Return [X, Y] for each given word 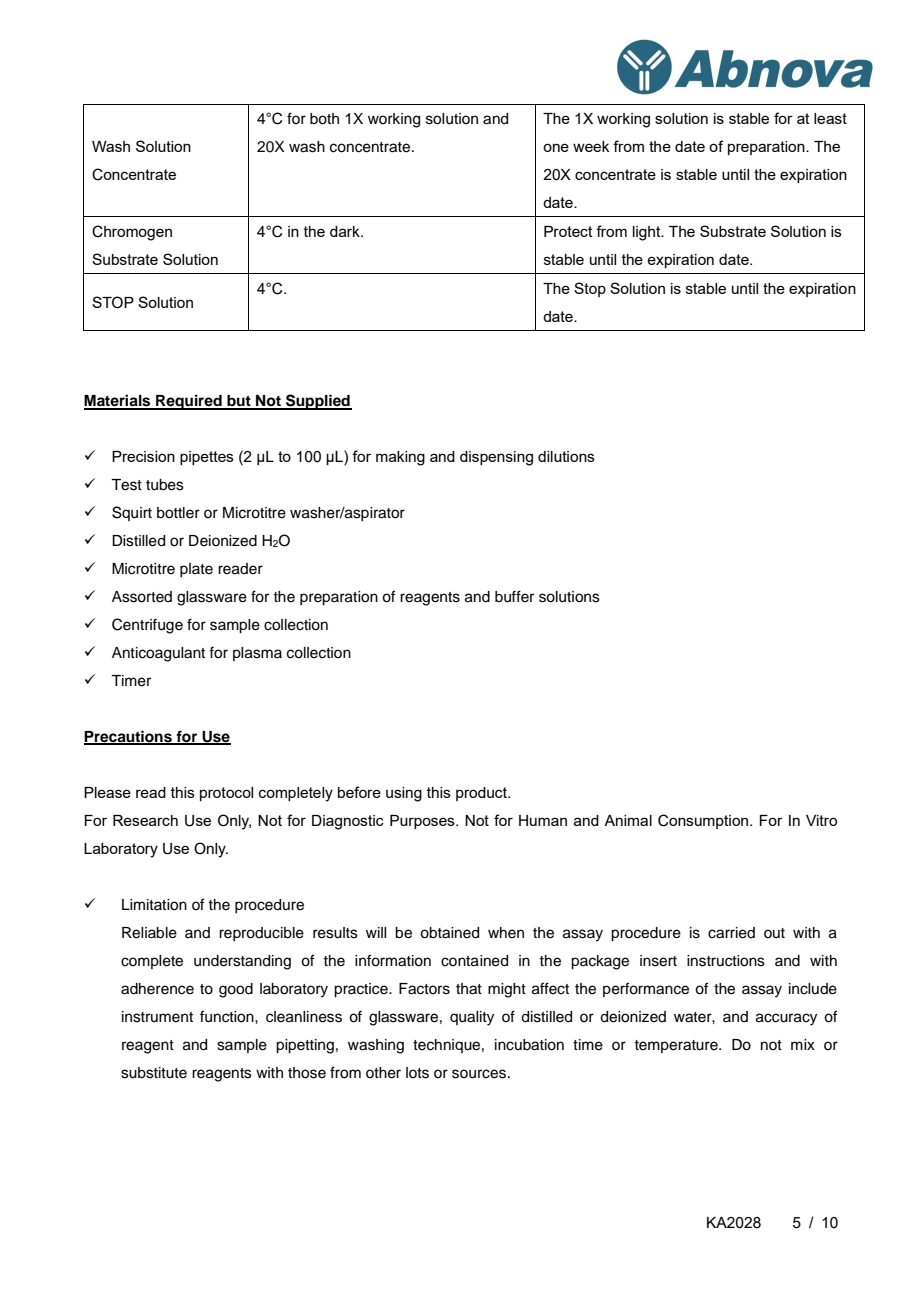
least [830, 118]
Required [189, 402]
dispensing [496, 458]
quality [472, 1018]
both [324, 119]
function [228, 1016]
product [482, 794]
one [556, 147]
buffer [514, 596]
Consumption [704, 821]
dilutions [566, 456]
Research [145, 820]
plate [196, 570]
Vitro [821, 820]
